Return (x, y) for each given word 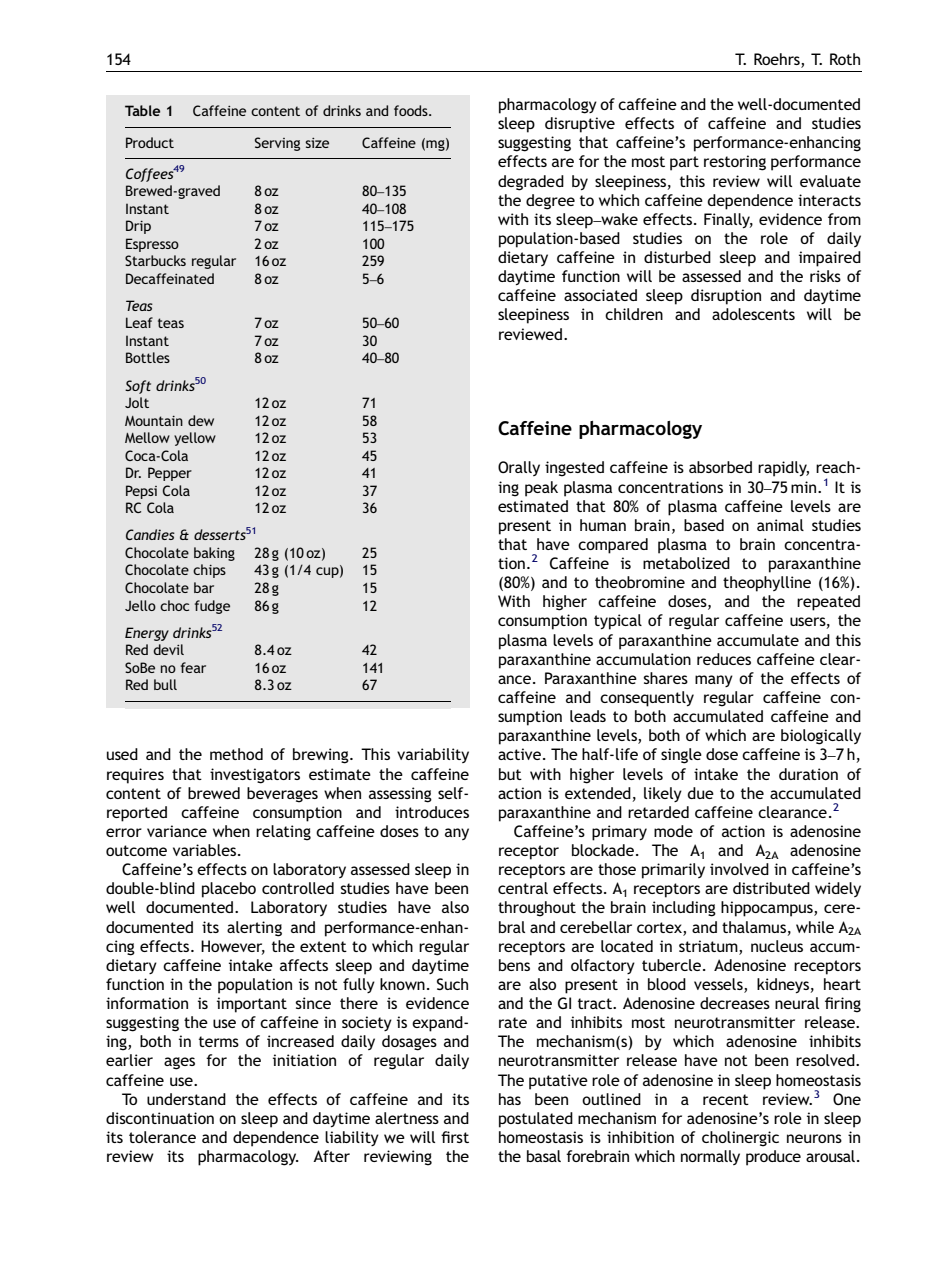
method (236, 754)
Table (142, 110)
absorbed (720, 467)
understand (186, 1099)
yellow (195, 439)
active (519, 754)
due (701, 793)
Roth (845, 59)
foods (412, 110)
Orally (519, 468)
